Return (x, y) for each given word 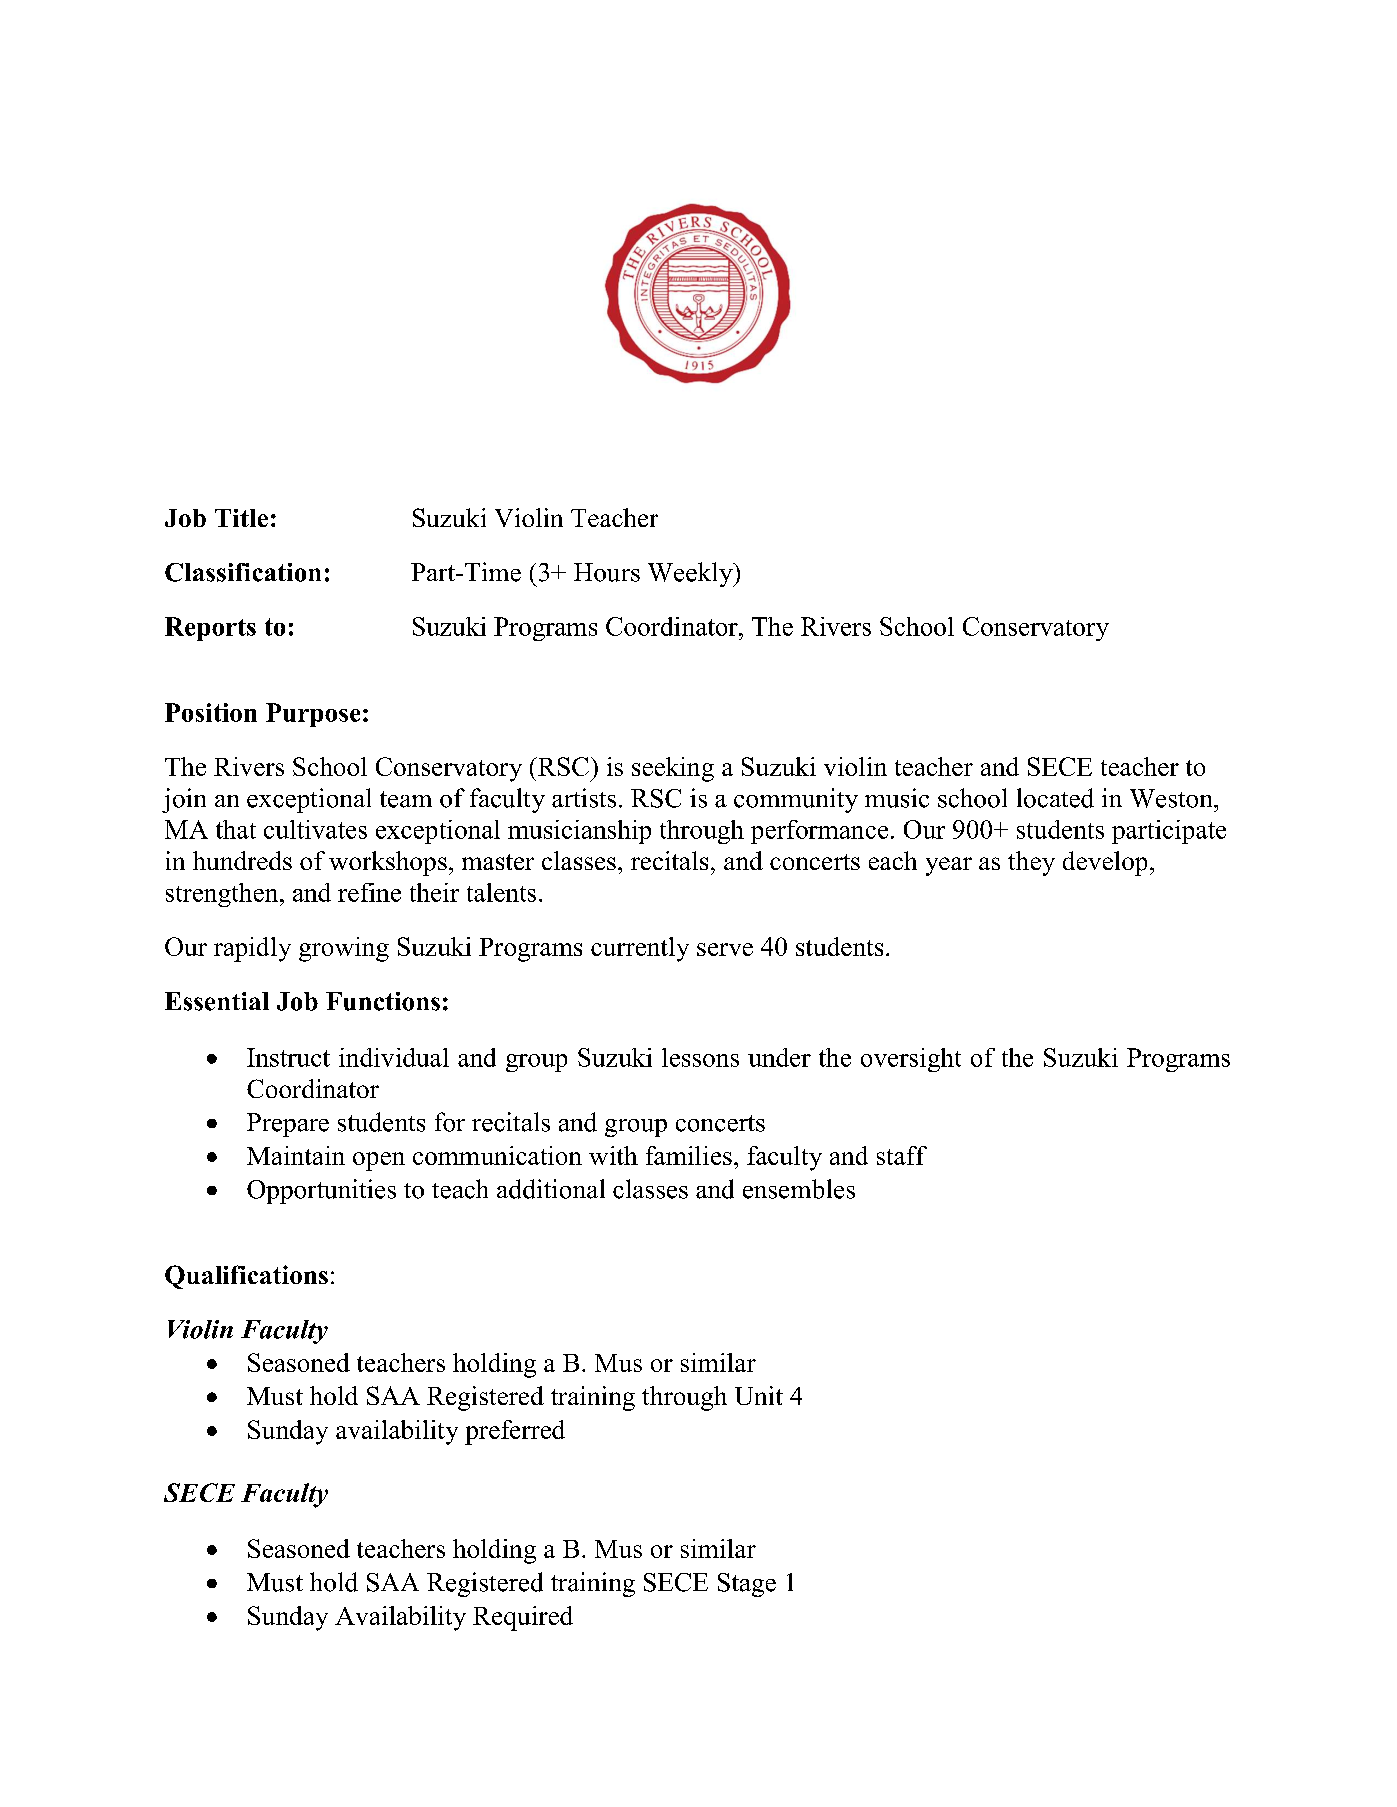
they (1031, 863)
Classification (243, 572)
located (1055, 798)
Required (523, 1618)
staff (902, 1155)
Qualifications (246, 1277)
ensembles (799, 1189)
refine (369, 892)
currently (640, 949)
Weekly (691, 574)
